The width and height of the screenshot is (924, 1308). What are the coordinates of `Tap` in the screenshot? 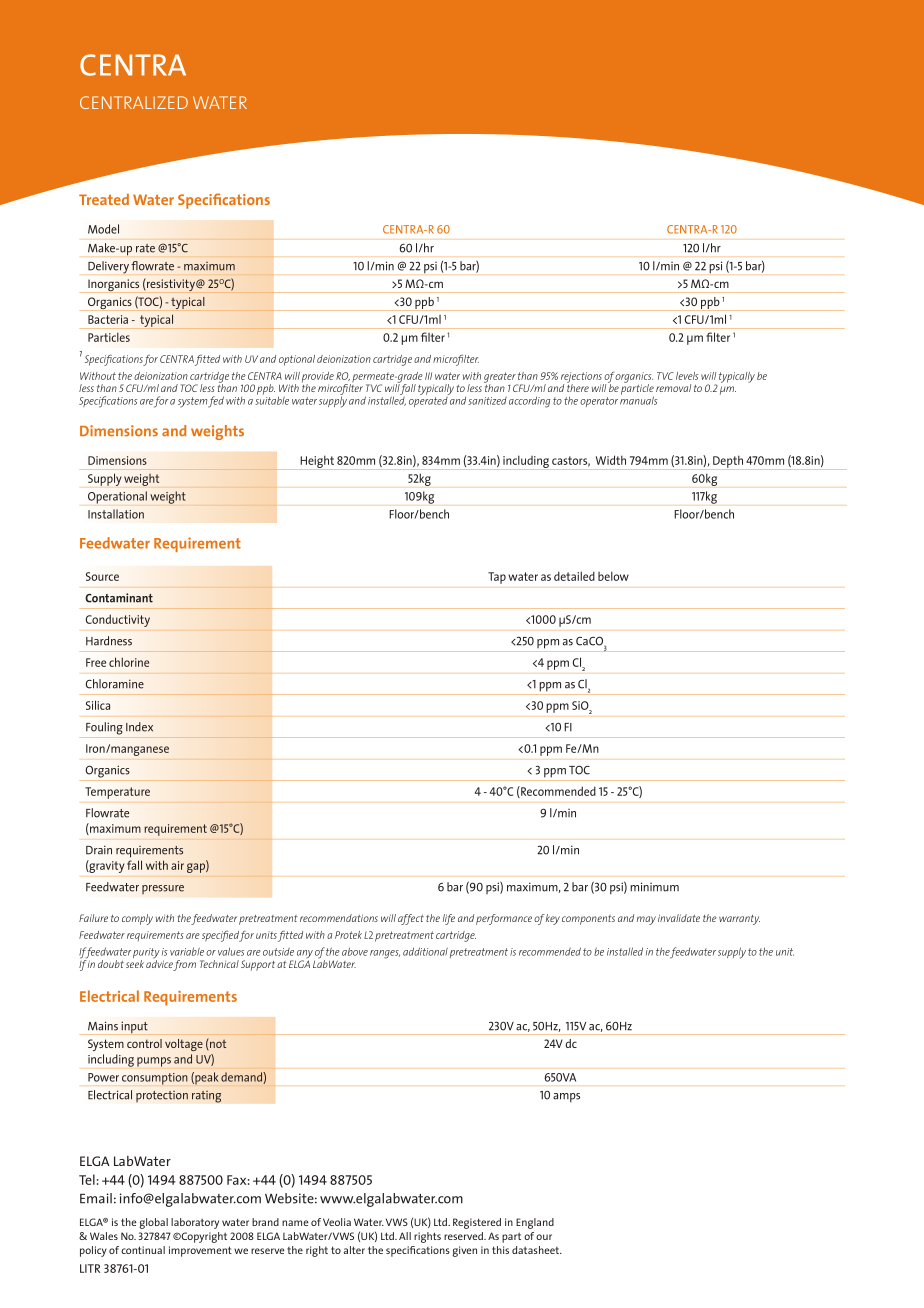 It's located at (497, 578).
